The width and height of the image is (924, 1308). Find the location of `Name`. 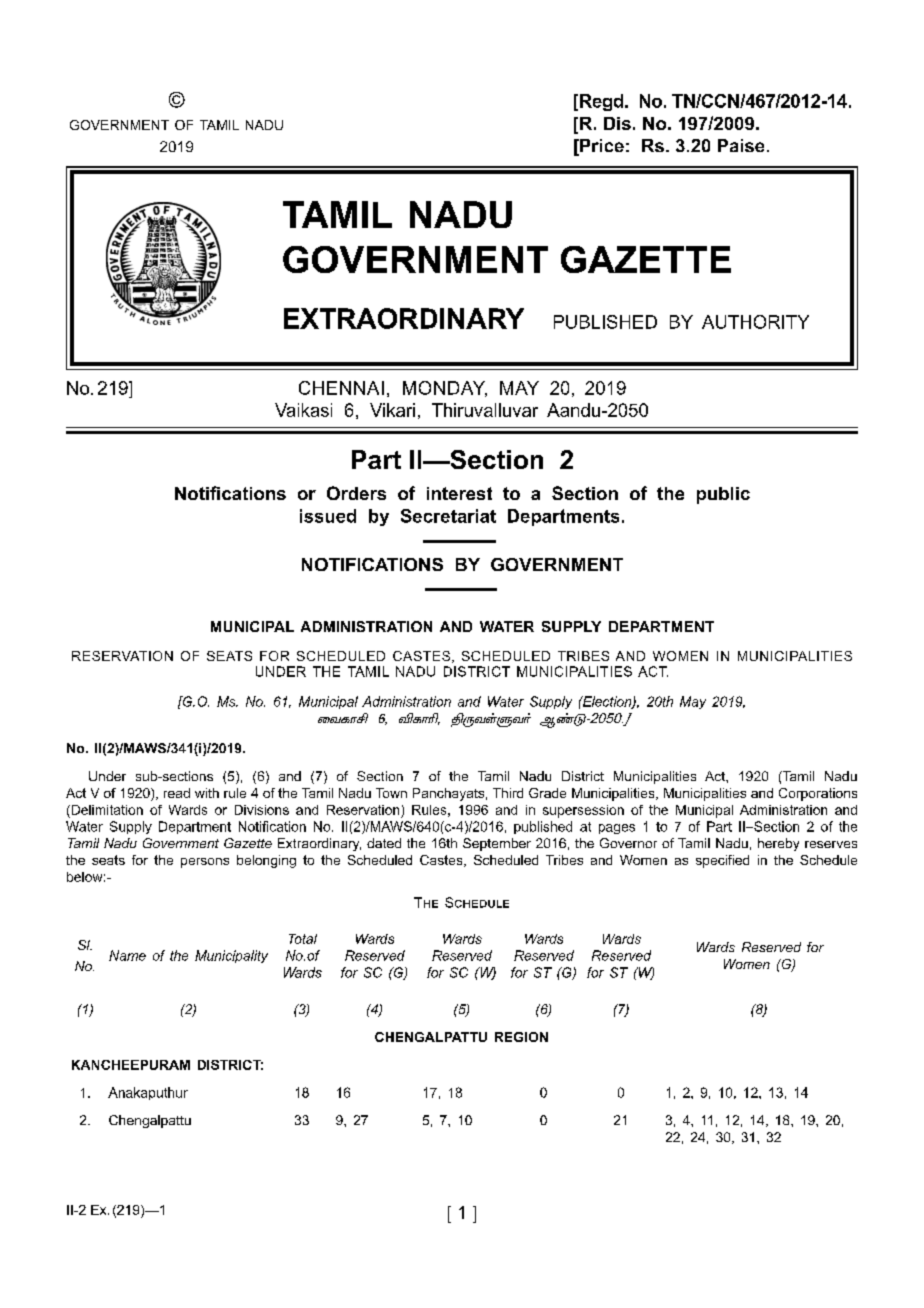

Name is located at coordinates (127, 955).
